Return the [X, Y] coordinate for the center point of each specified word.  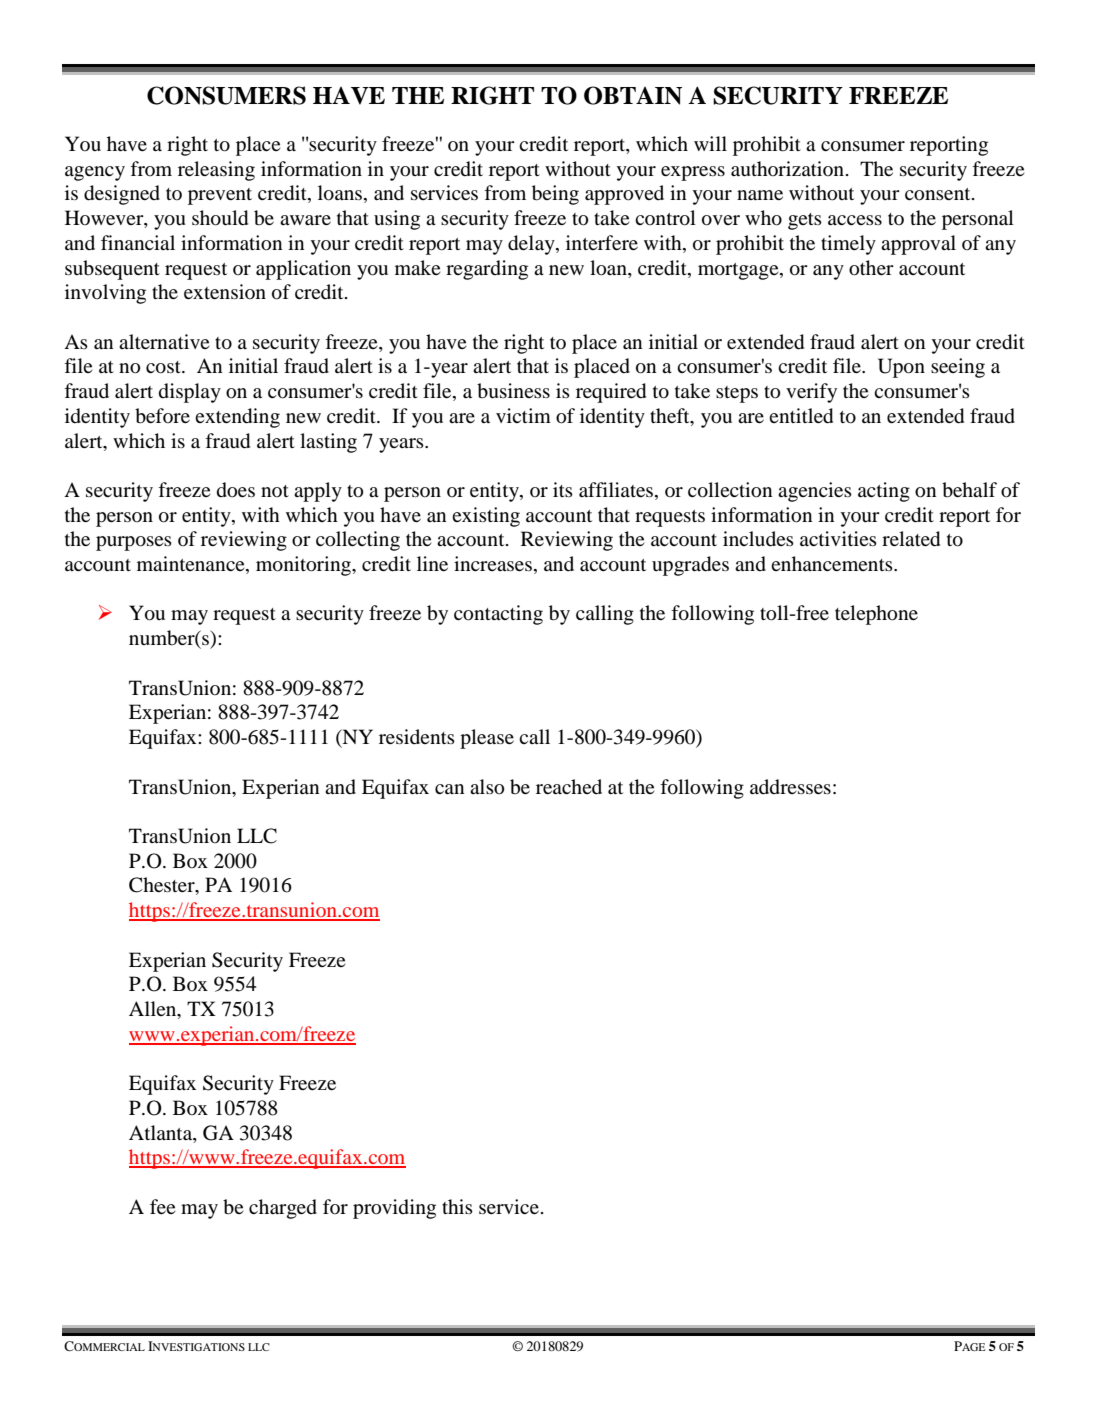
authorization [787, 169]
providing [394, 1209]
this [457, 1206]
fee [162, 1206]
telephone [876, 615]
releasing [216, 171]
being [555, 195]
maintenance [192, 565]
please [487, 739]
